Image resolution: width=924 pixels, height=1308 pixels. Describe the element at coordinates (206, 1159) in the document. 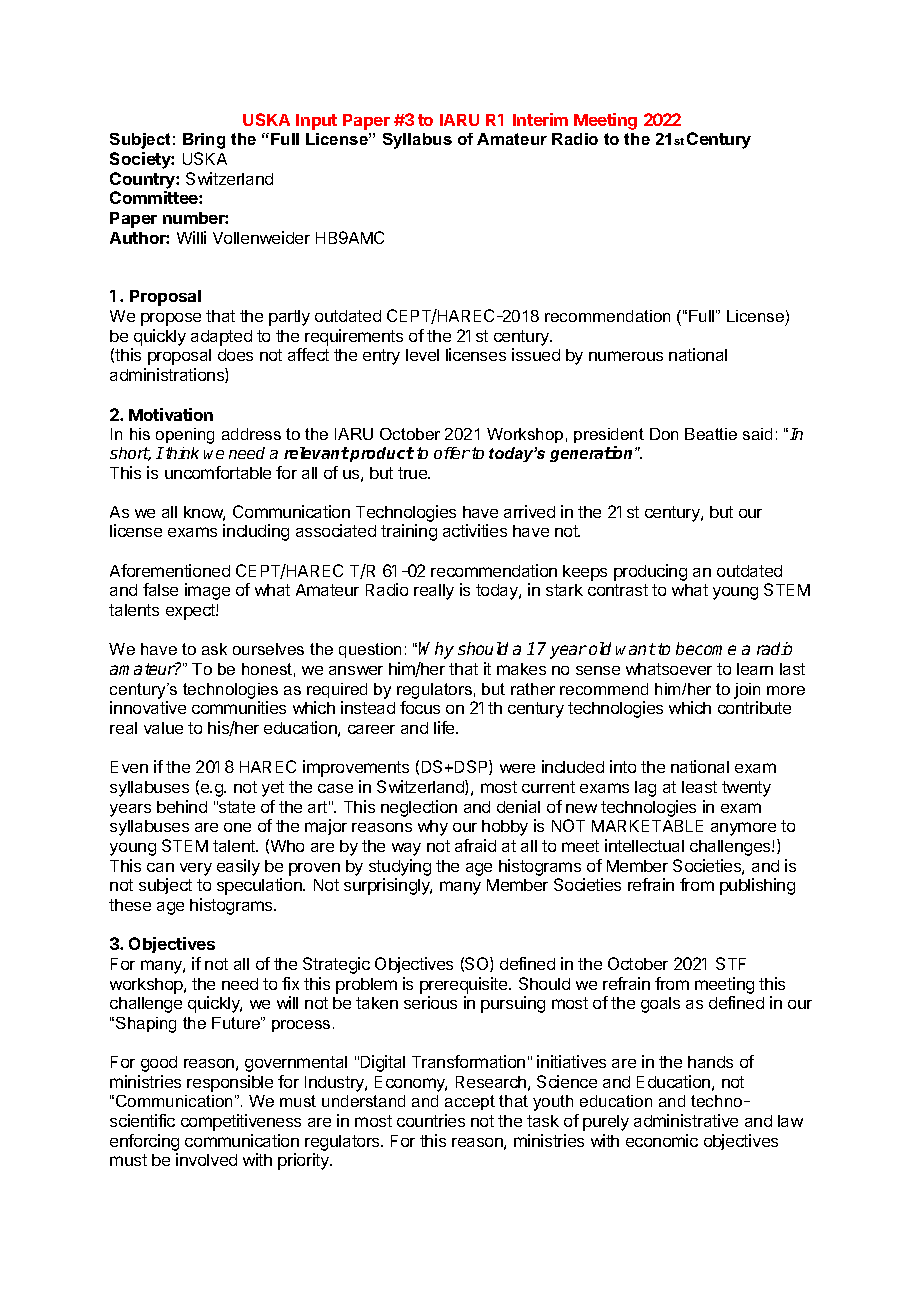

I see `involved` at that location.
